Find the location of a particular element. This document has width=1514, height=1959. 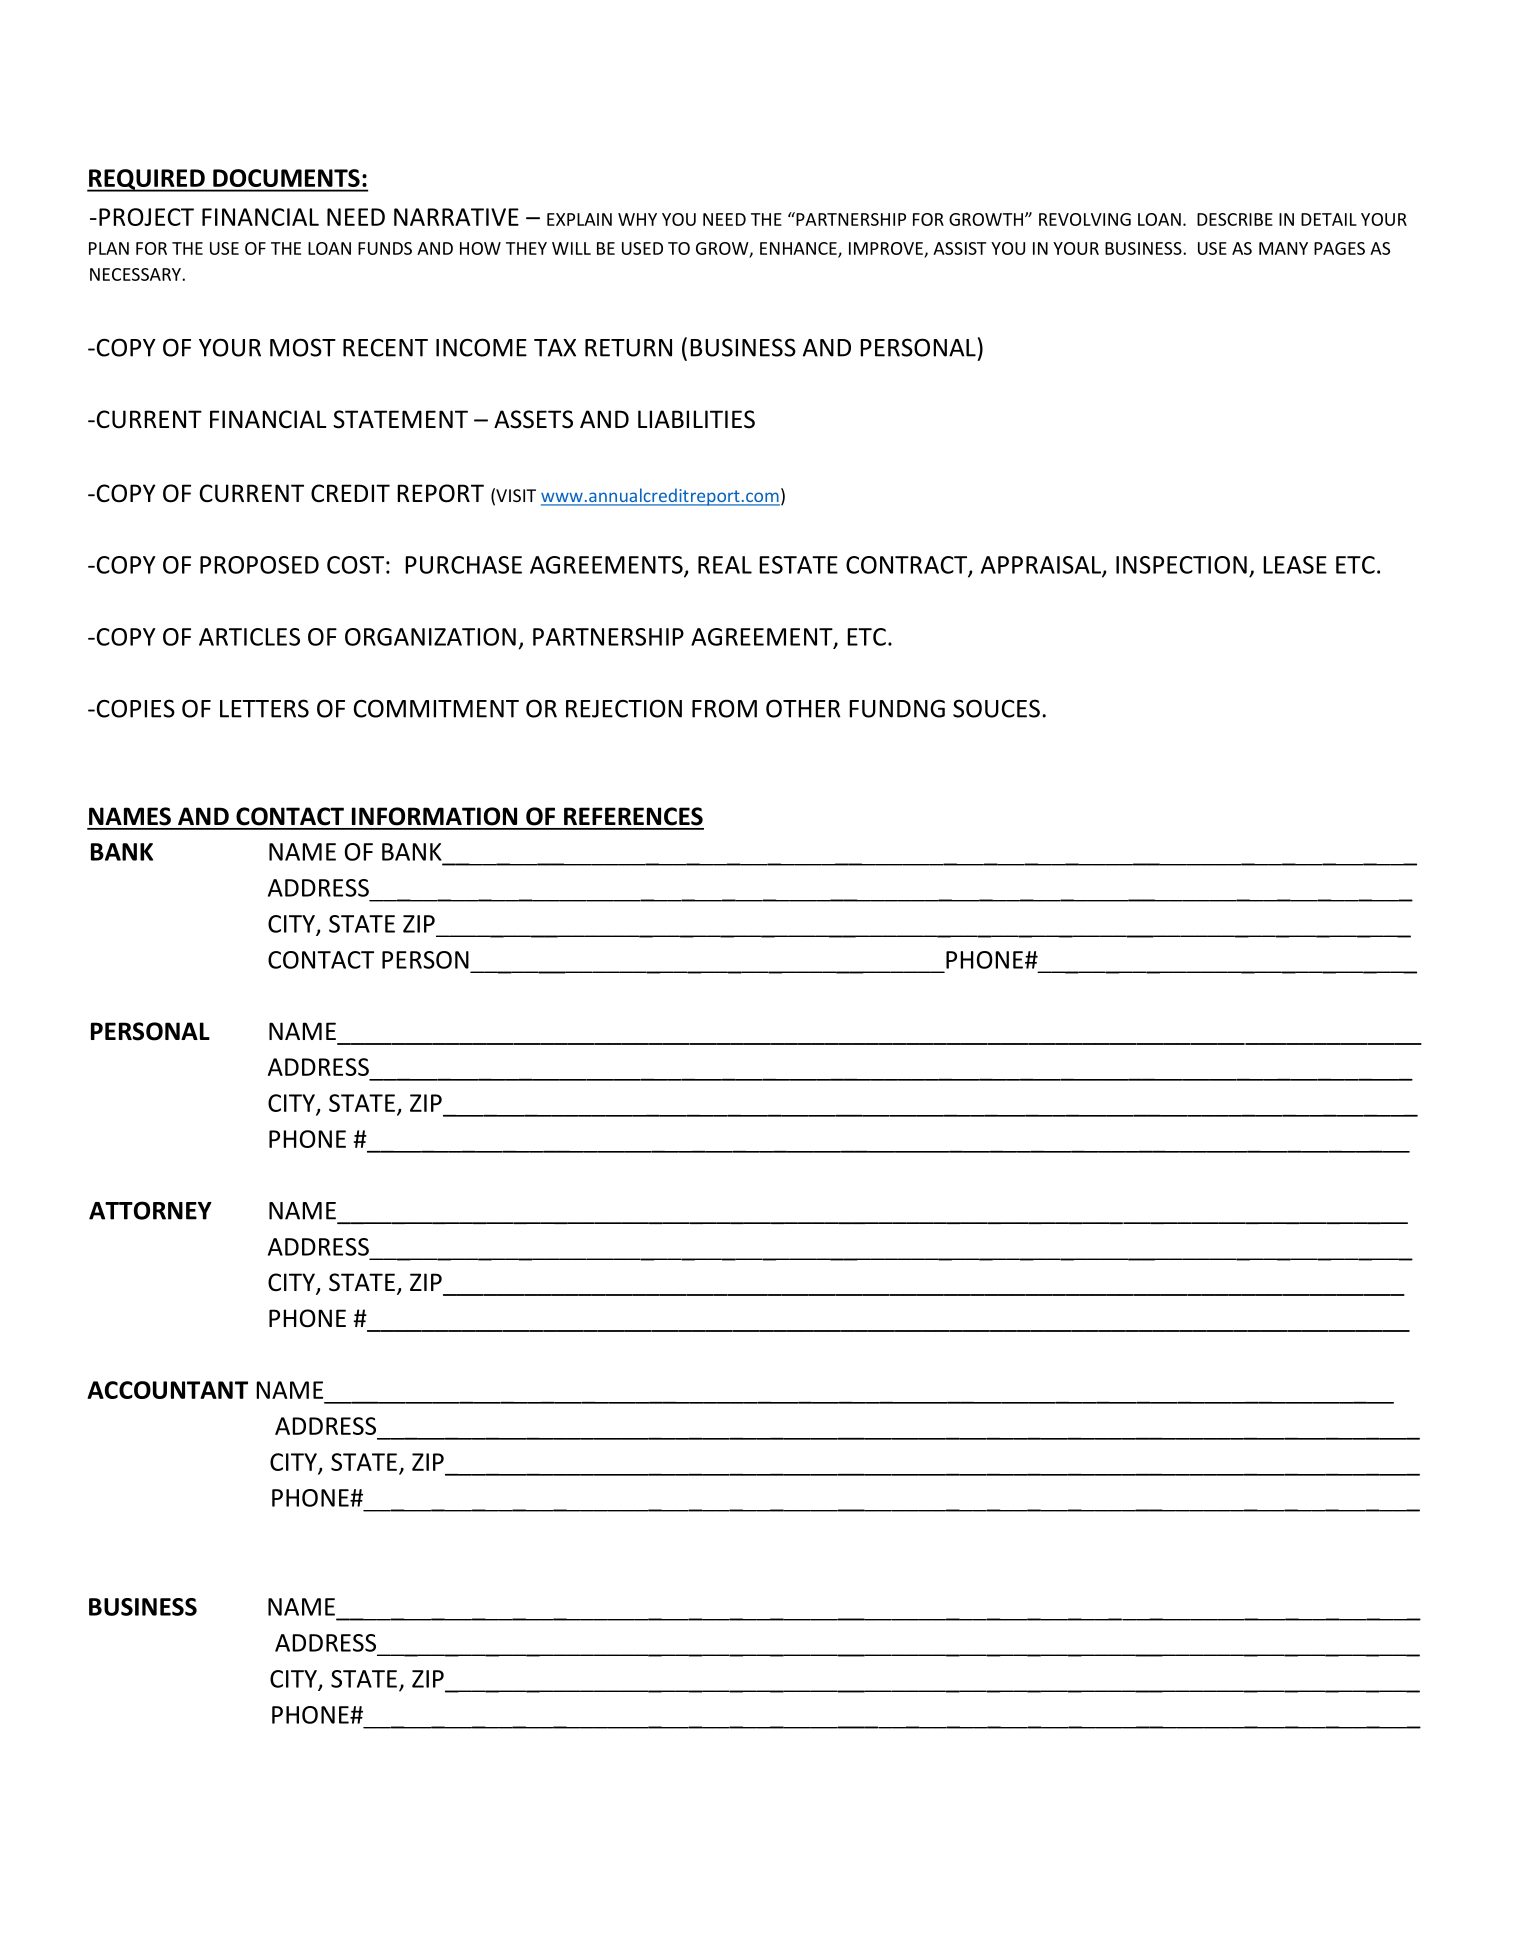

DESCRIBE is located at coordinates (1235, 219).
